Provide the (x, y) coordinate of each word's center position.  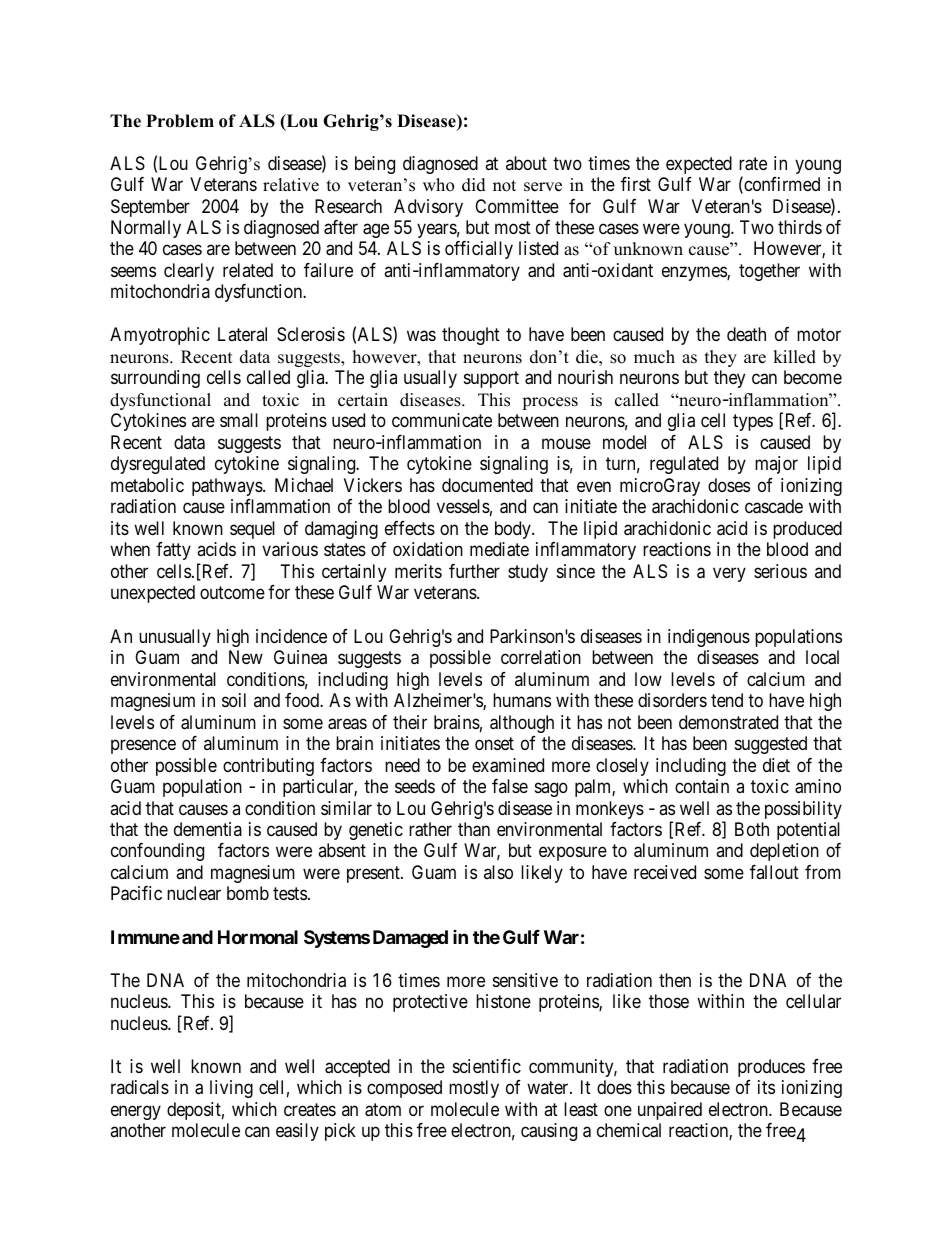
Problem (180, 121)
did (474, 185)
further (474, 571)
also (498, 872)
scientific (487, 1066)
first (636, 184)
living (231, 1089)
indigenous (709, 638)
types (753, 423)
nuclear (194, 893)
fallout (774, 872)
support (491, 380)
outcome (232, 592)
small (239, 420)
